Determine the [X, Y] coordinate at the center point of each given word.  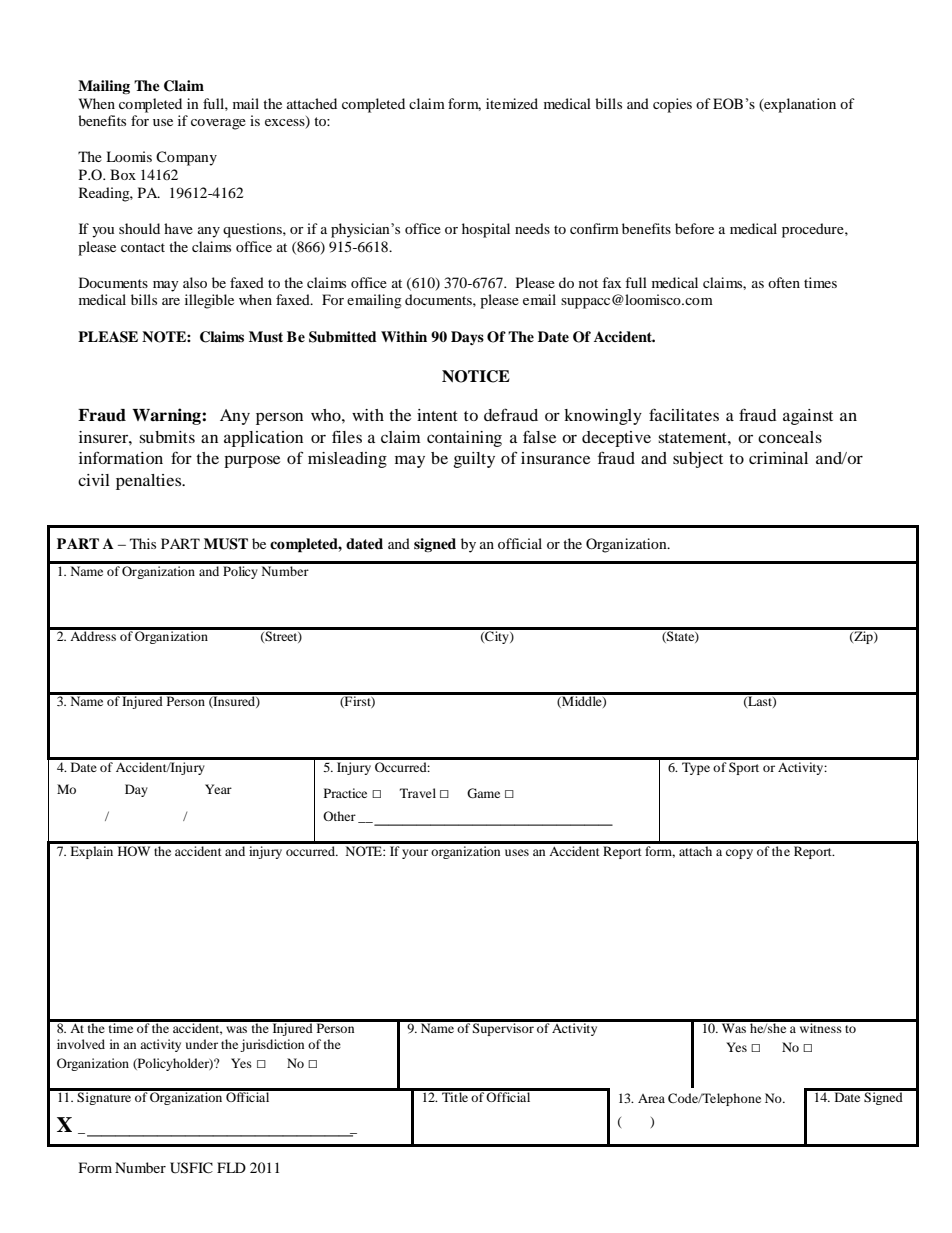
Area [651, 1098]
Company [186, 158]
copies [672, 105]
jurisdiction [272, 1045]
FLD [231, 1167]
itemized [512, 103]
